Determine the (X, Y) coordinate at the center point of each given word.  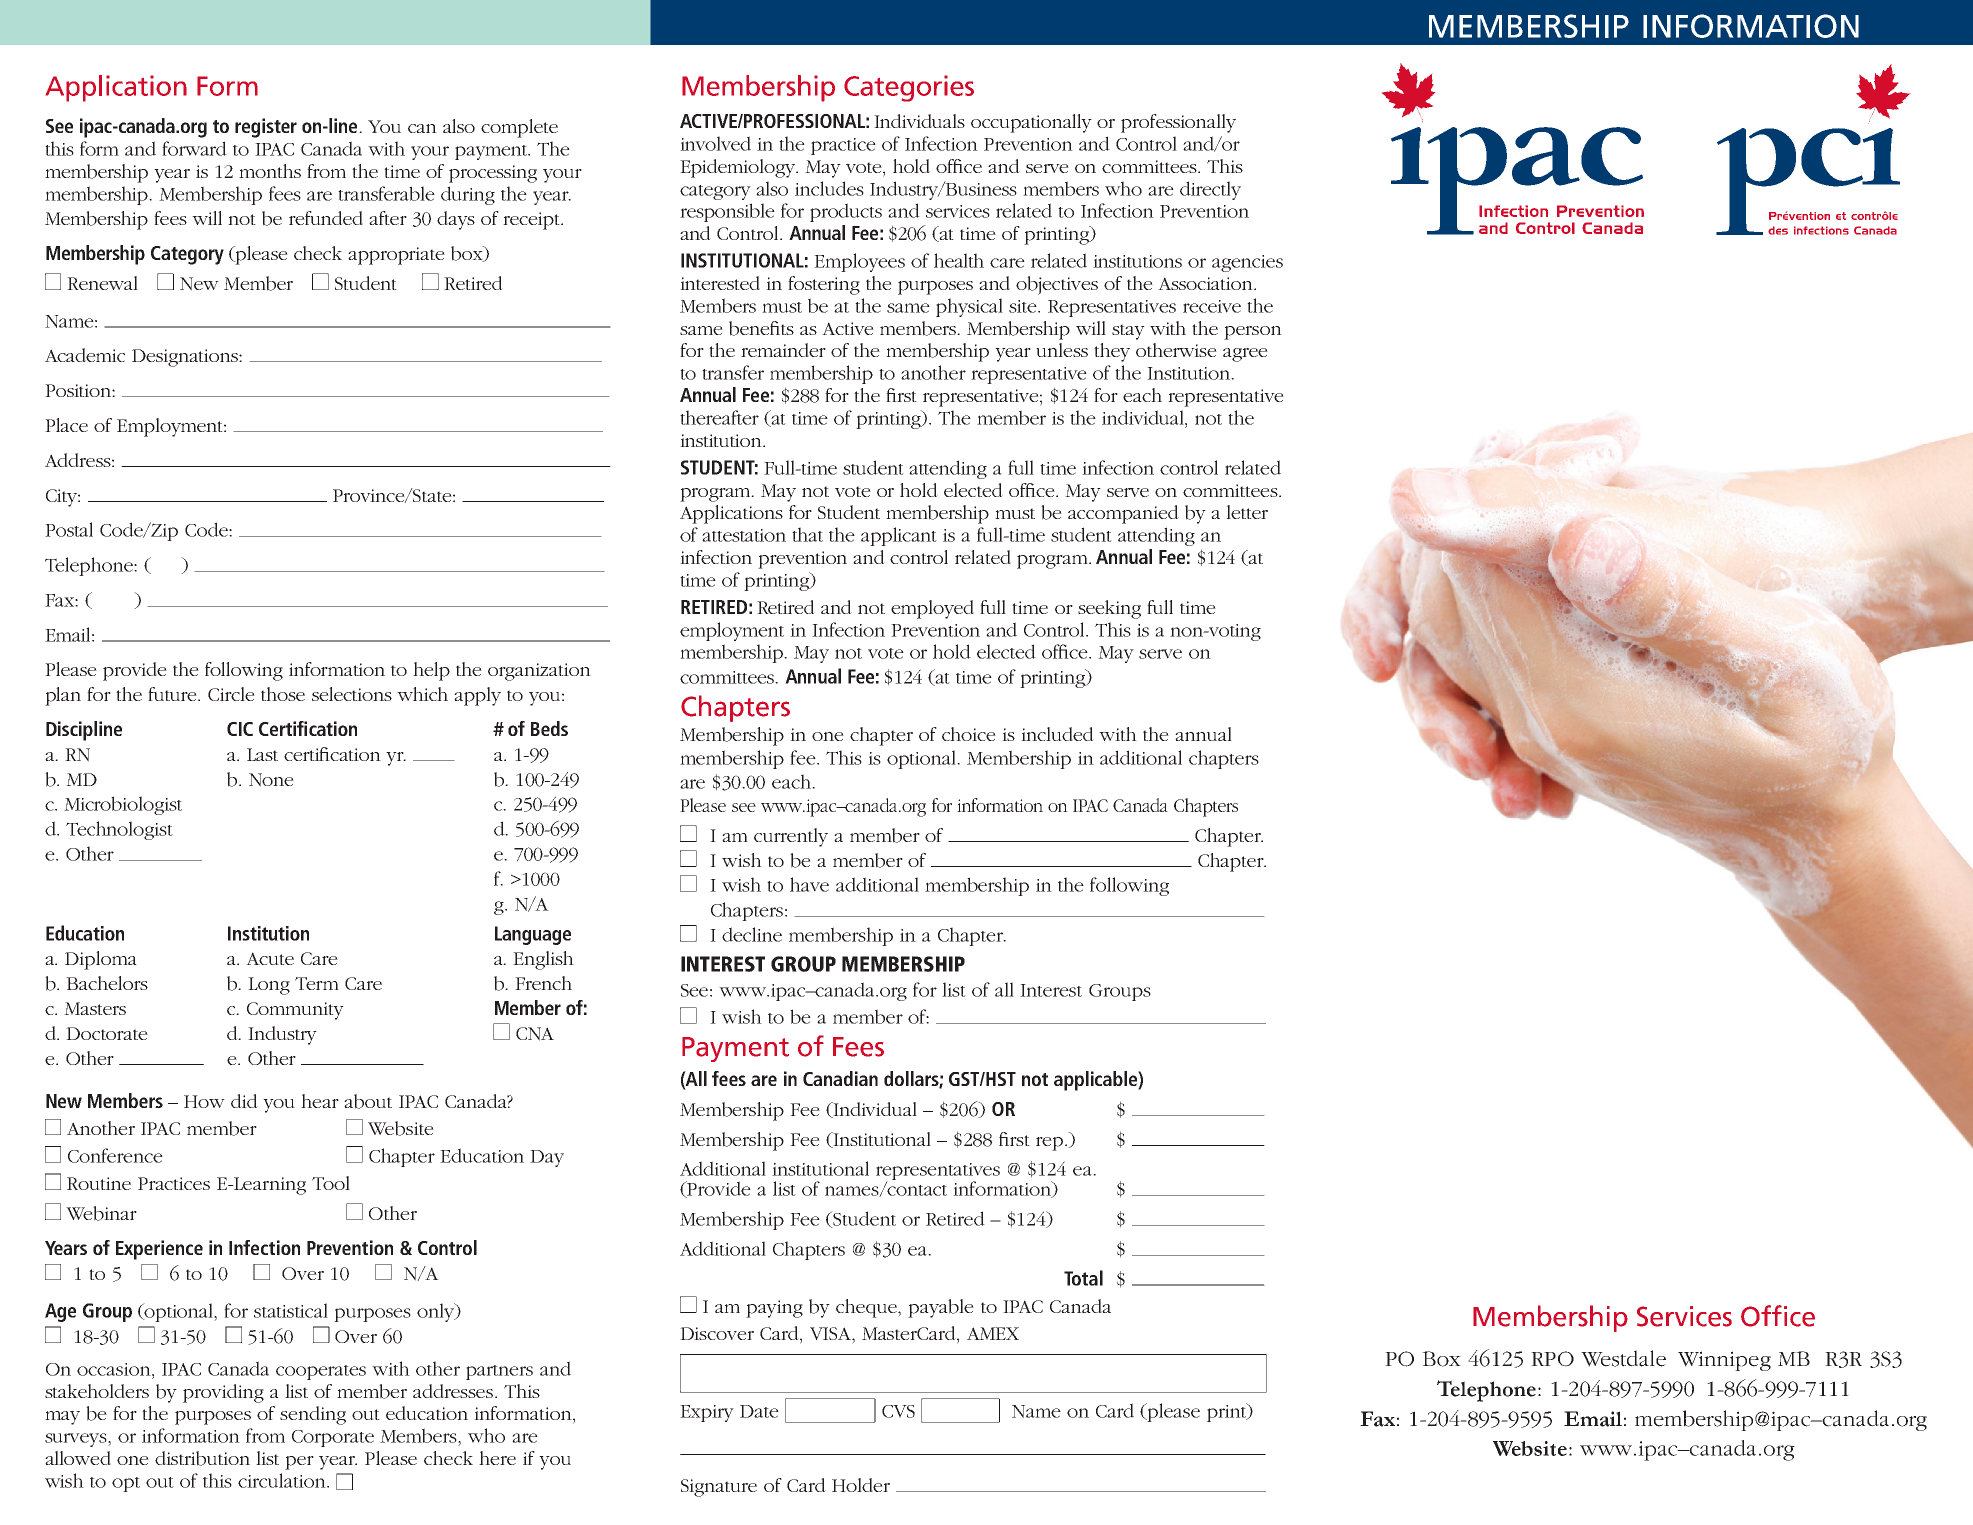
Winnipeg (1724, 1361)
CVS (898, 1411)
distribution (202, 1458)
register (266, 128)
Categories (909, 88)
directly (1210, 190)
